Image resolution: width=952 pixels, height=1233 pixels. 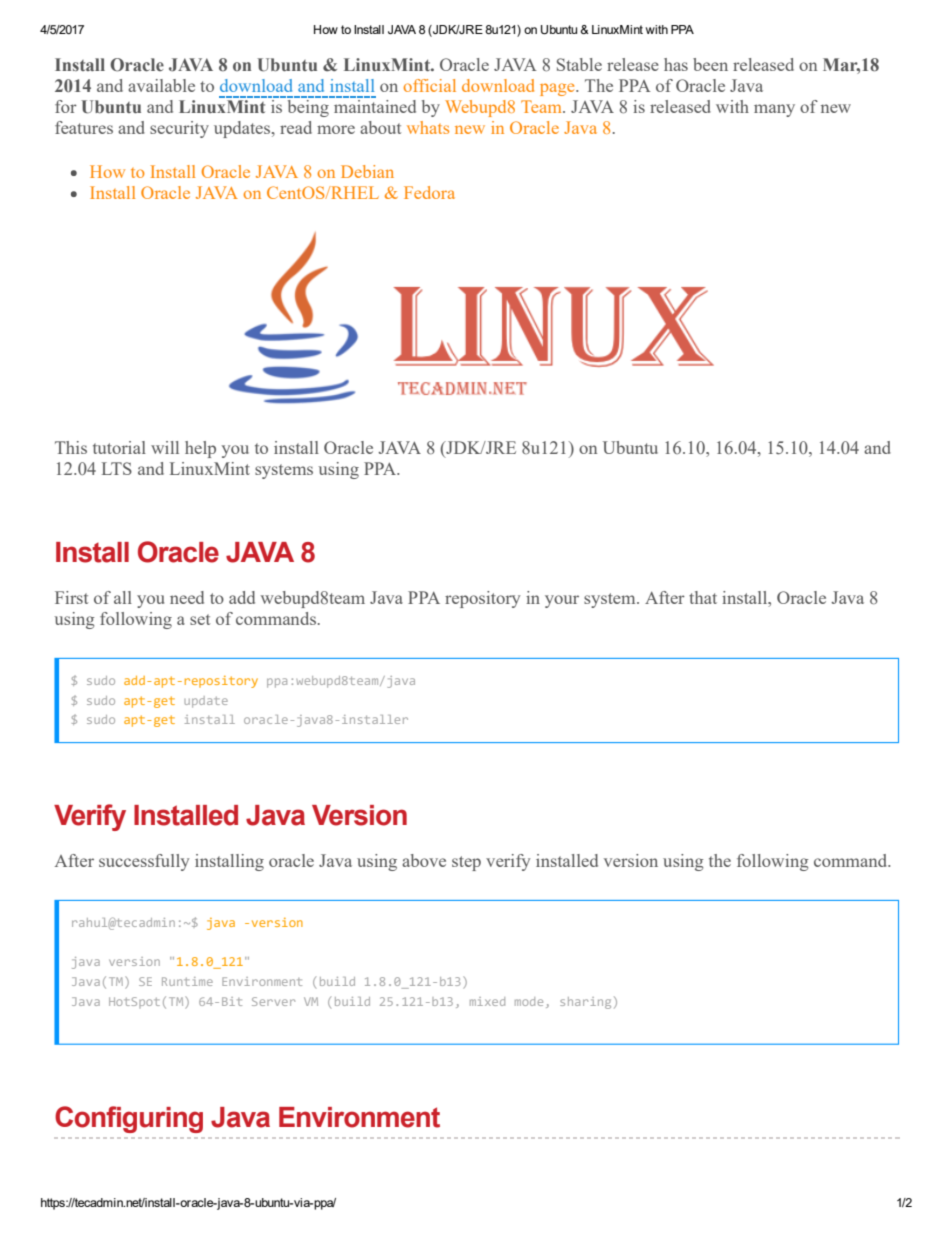 What do you see at coordinates (487, 1001) in the page?
I see `mixed` at bounding box center [487, 1001].
